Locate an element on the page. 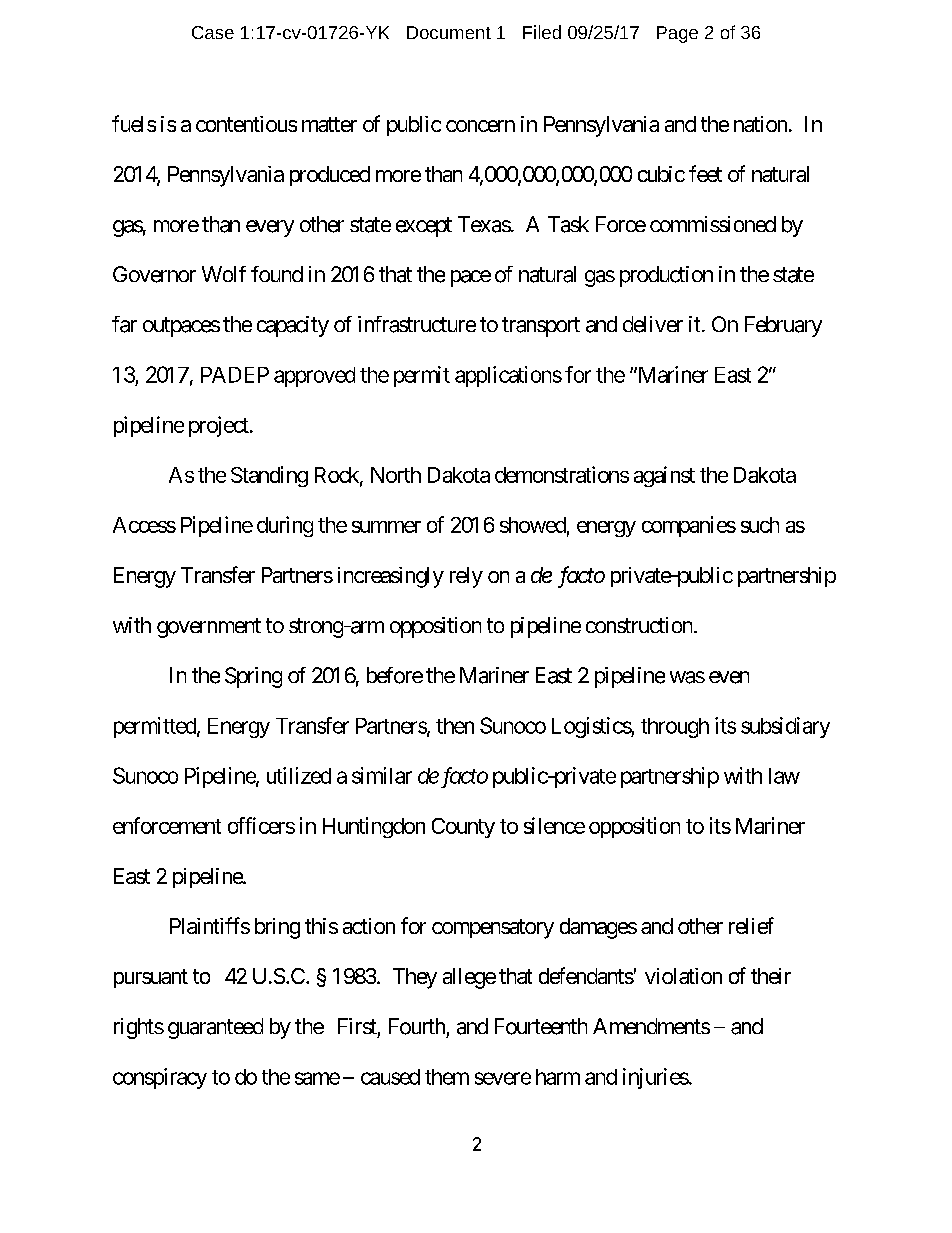 The image size is (952, 1233). Case is located at coordinates (213, 32).
